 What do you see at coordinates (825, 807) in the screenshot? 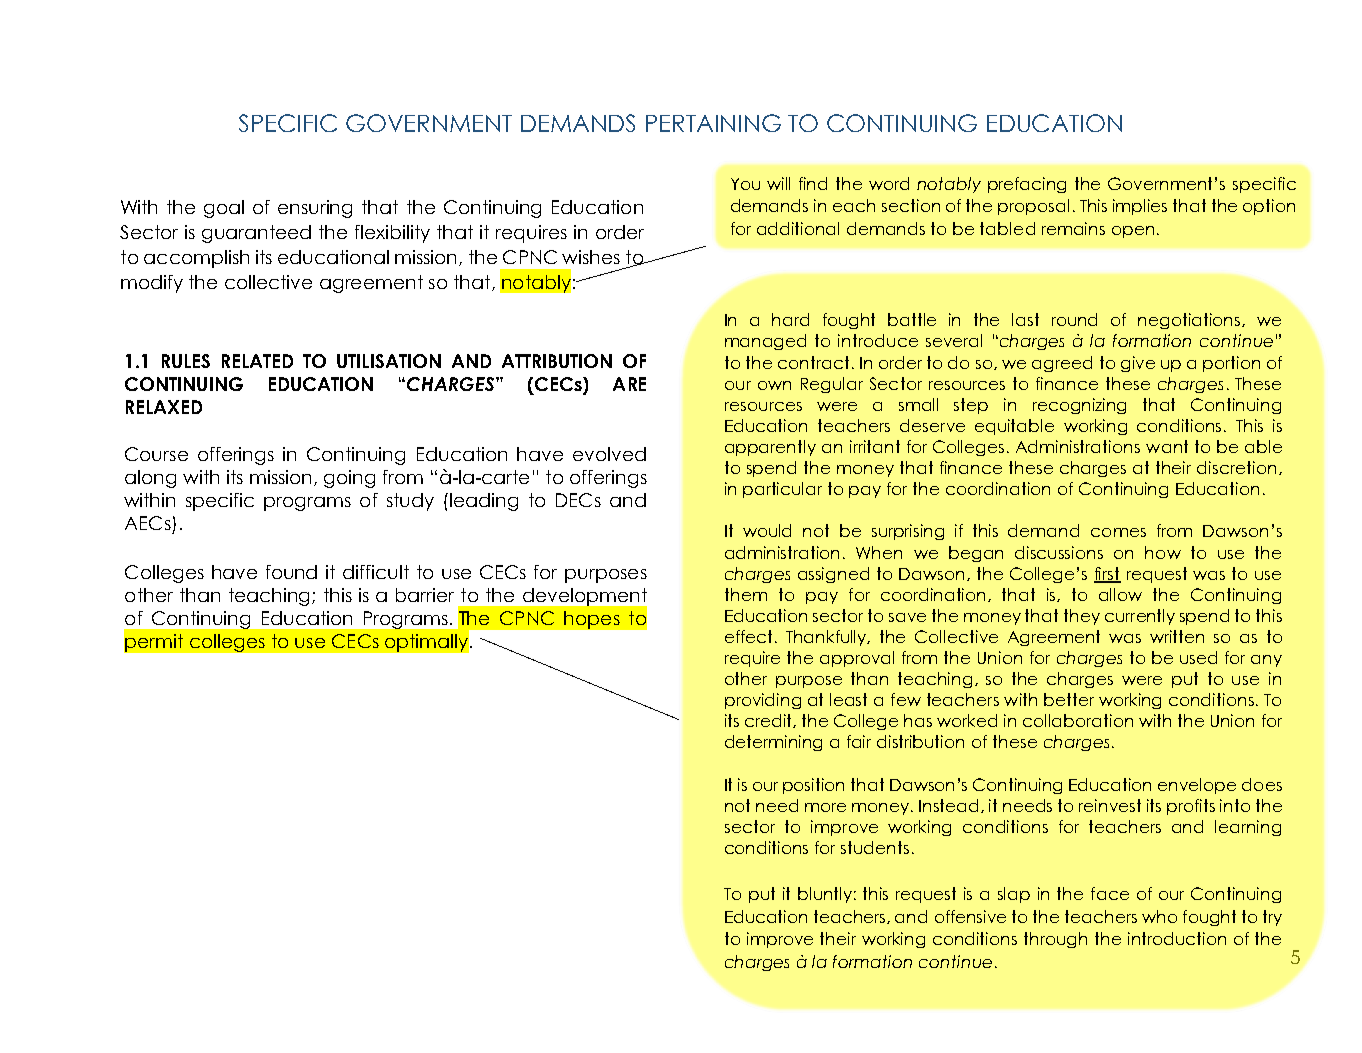
I see `more` at bounding box center [825, 807].
